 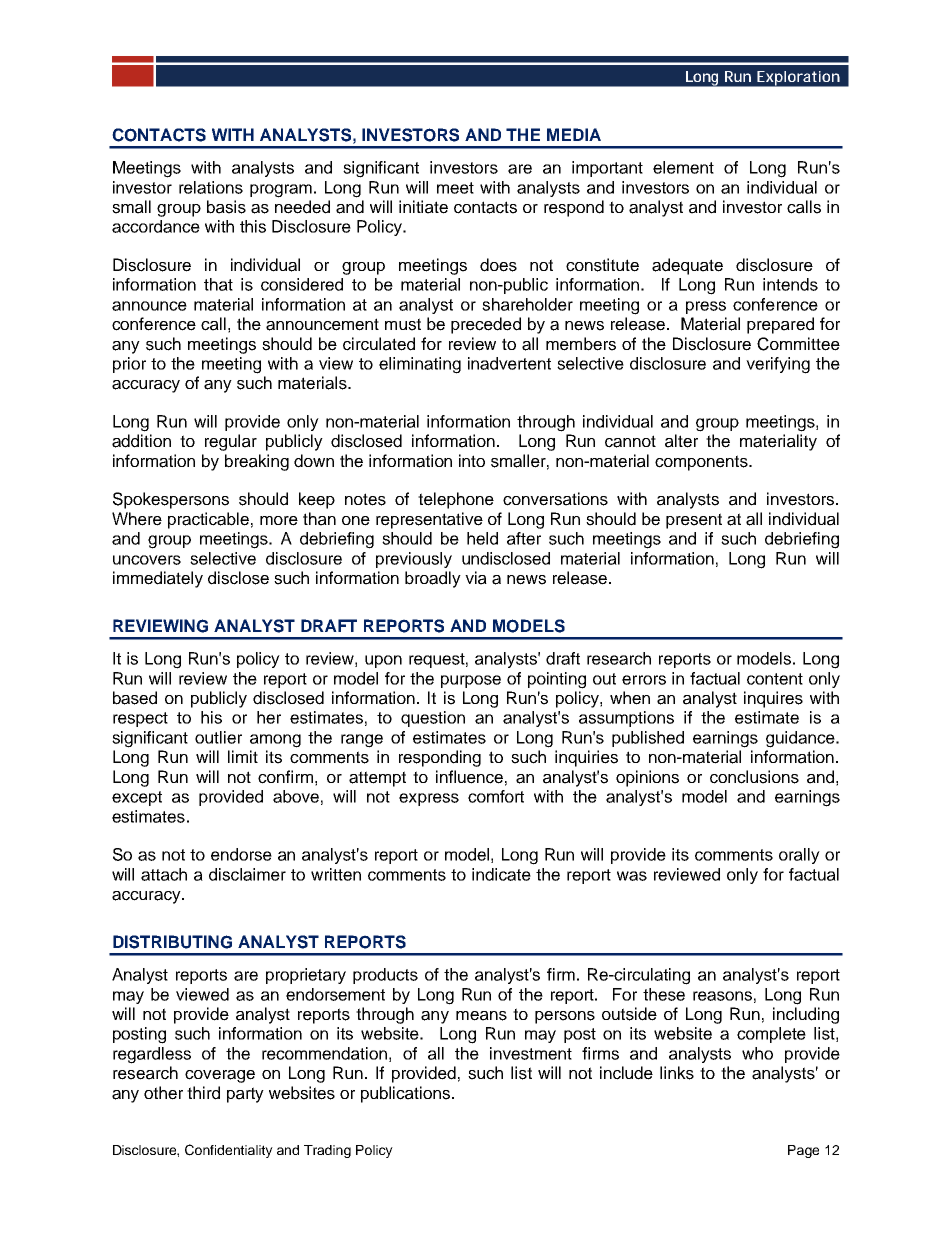 What do you see at coordinates (247, 874) in the document?
I see `disclaimer` at bounding box center [247, 874].
